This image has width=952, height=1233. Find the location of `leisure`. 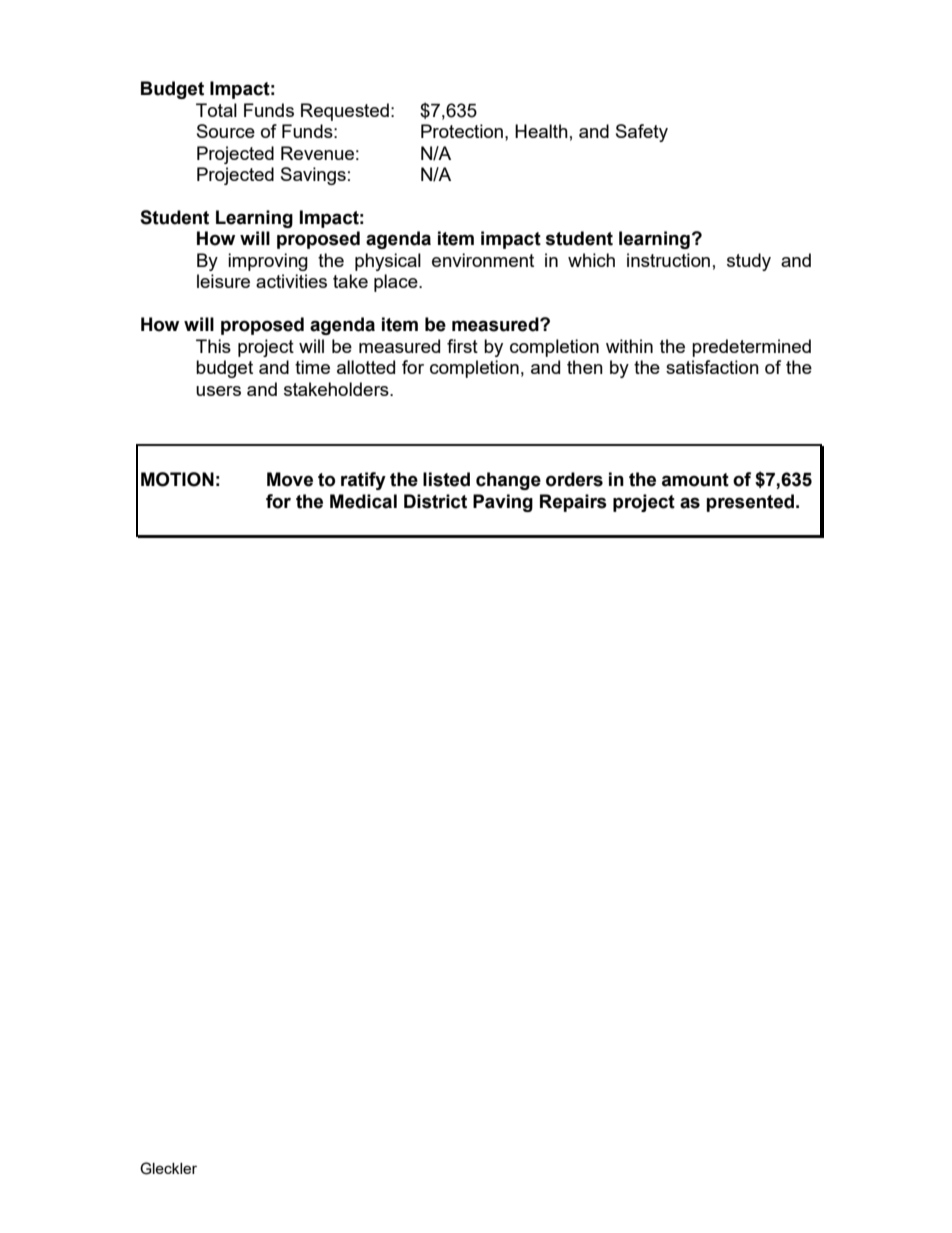

leisure is located at coordinates (223, 281).
